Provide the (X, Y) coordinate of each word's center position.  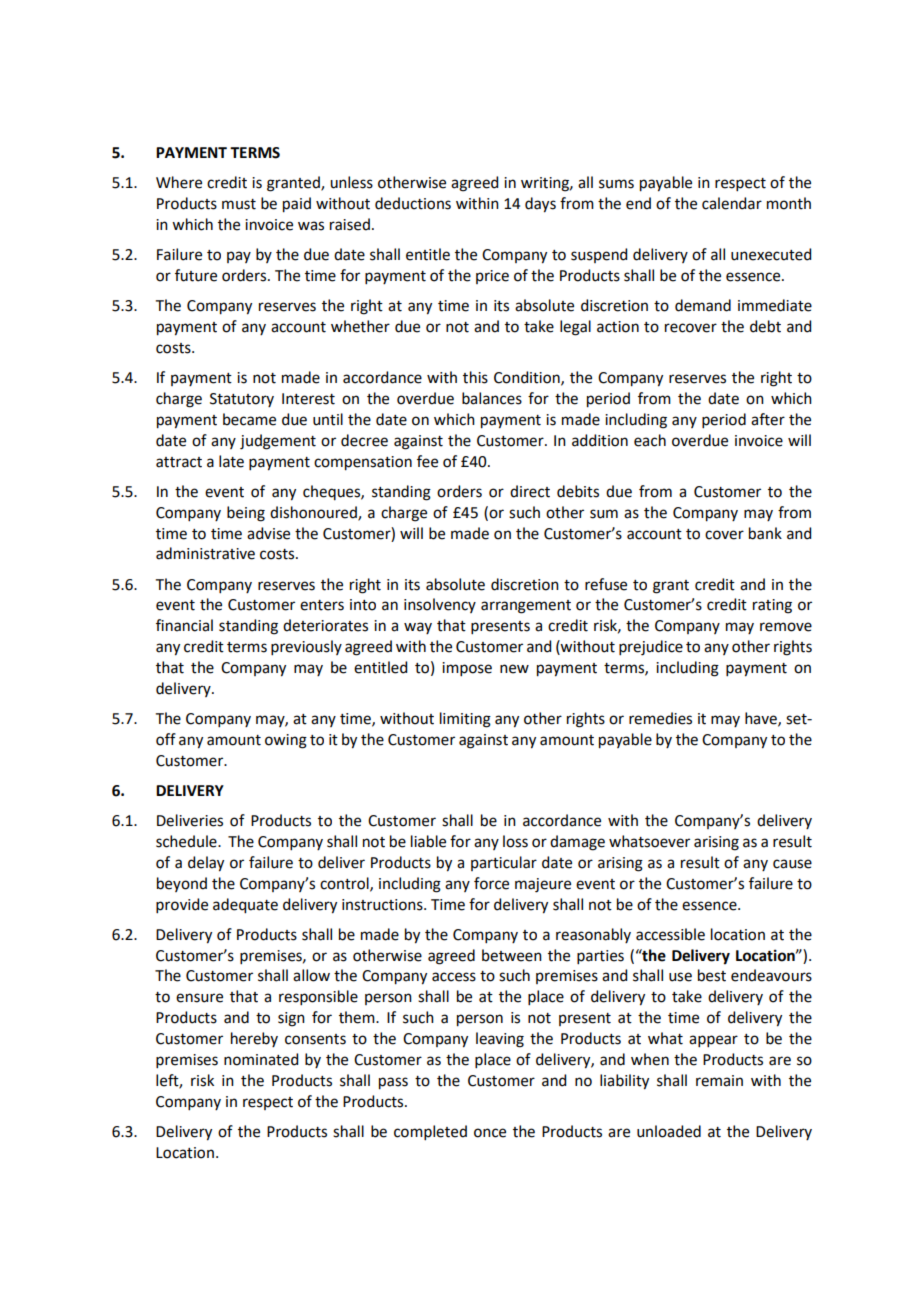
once (490, 1133)
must (239, 204)
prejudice (651, 648)
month (789, 203)
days (540, 205)
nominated (261, 1059)
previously (306, 647)
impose (467, 669)
